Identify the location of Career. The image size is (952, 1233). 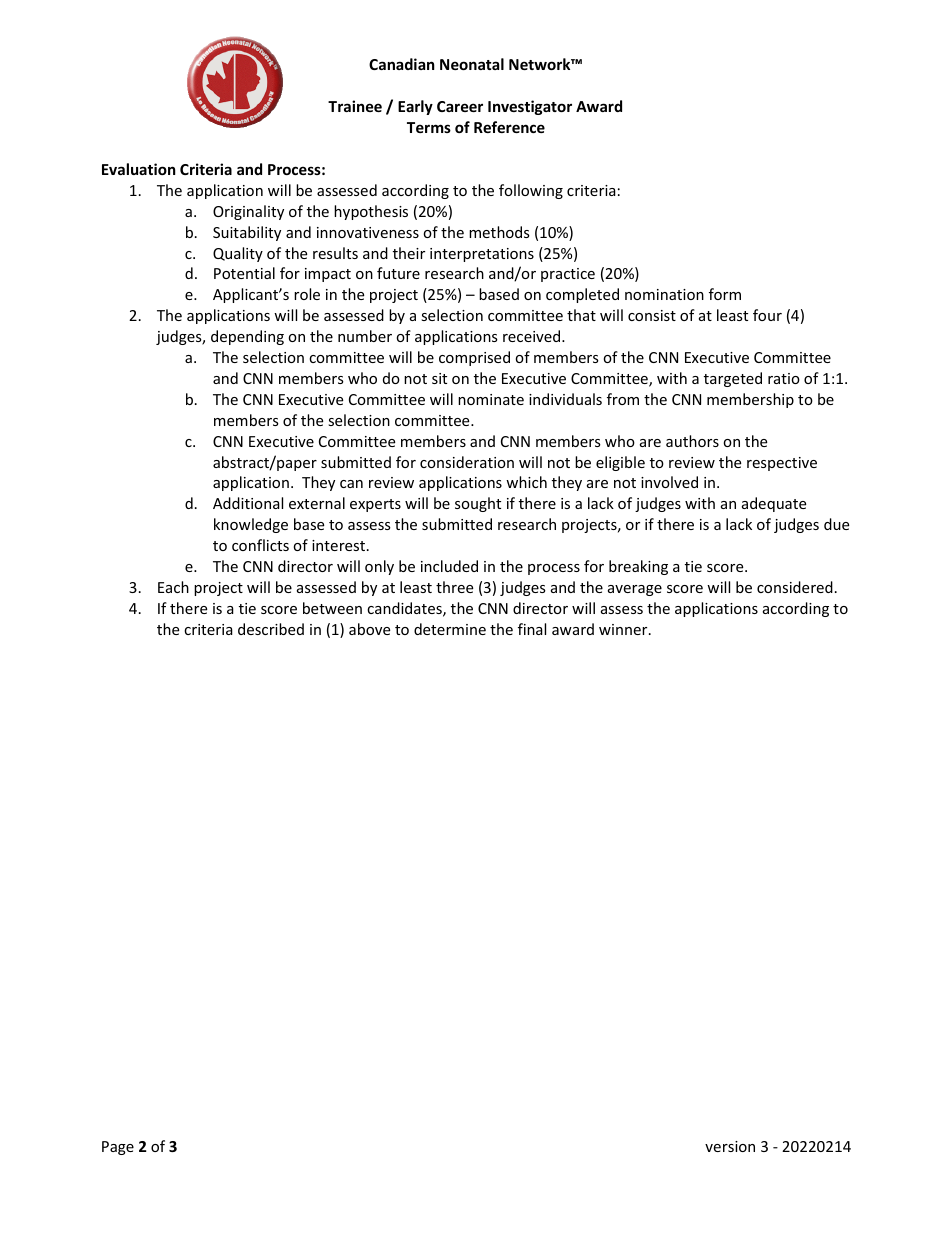
(460, 106).
